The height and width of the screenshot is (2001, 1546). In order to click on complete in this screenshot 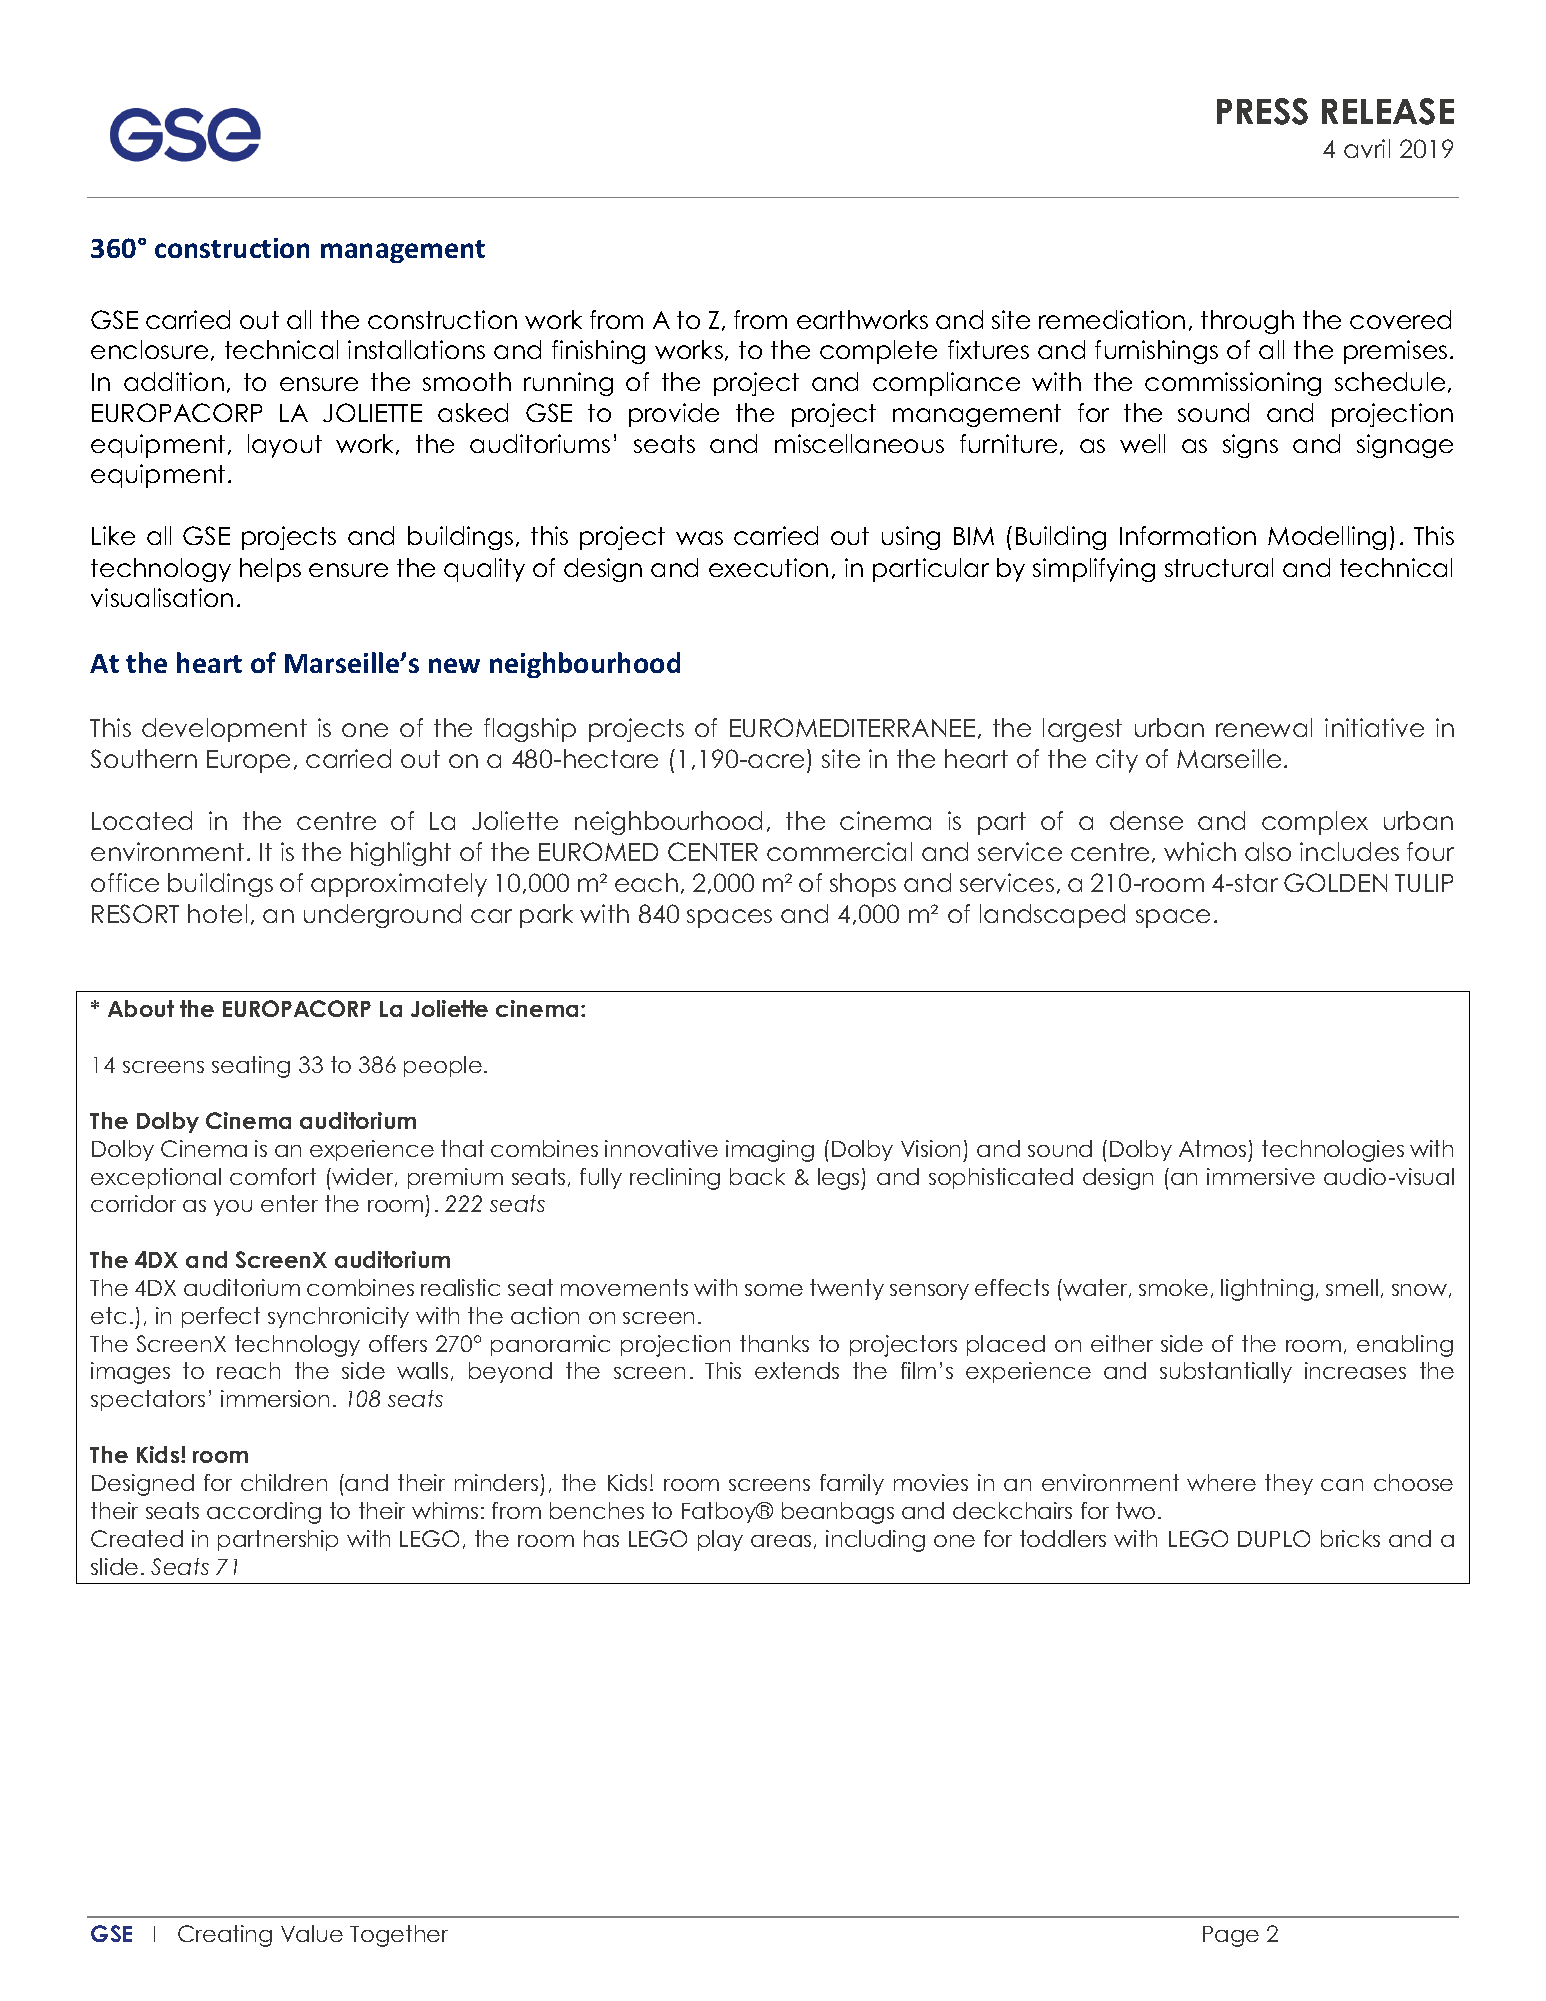, I will do `click(878, 352)`.
